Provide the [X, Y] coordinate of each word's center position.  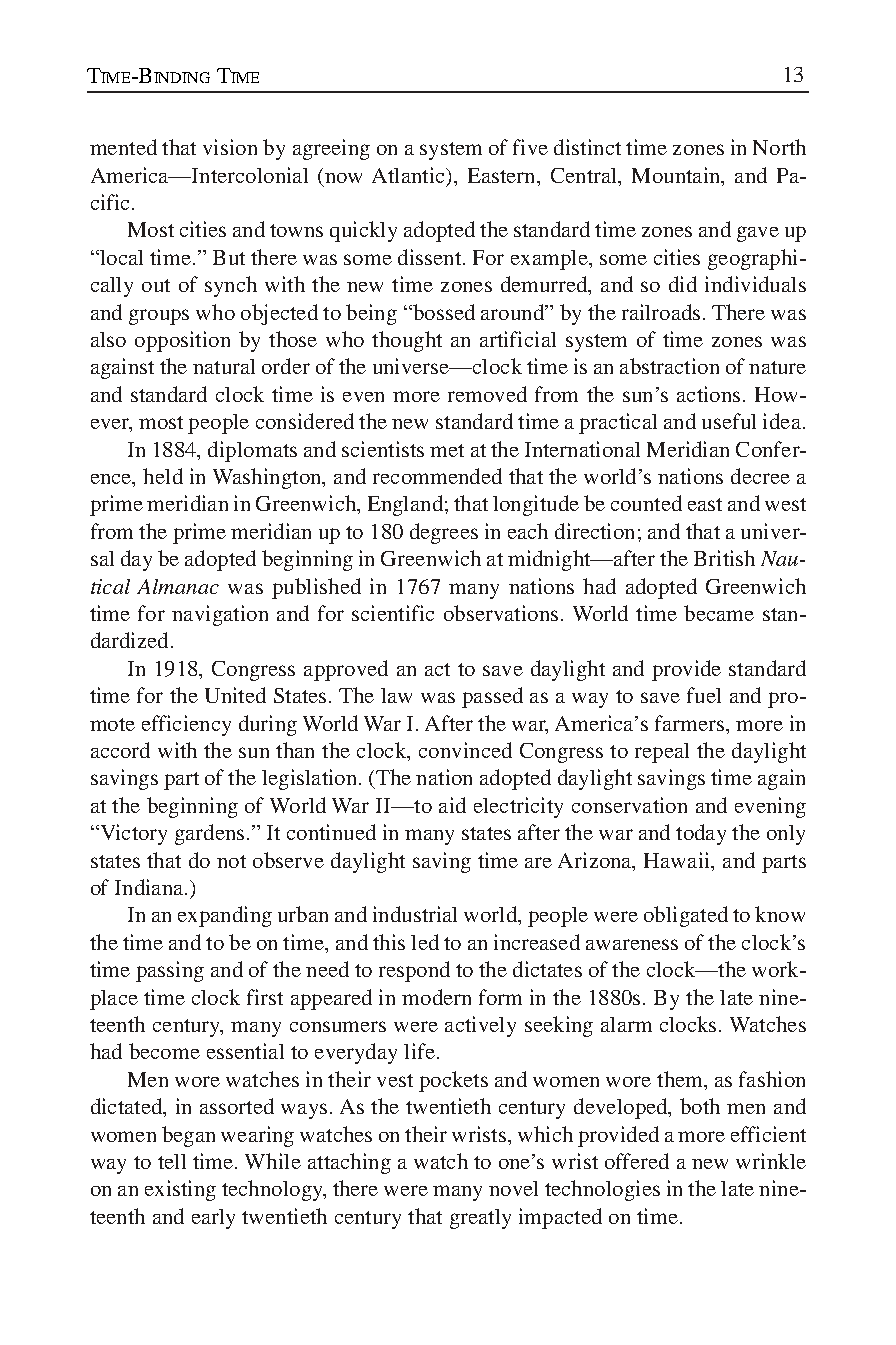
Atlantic [409, 175]
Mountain [677, 175]
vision [230, 147]
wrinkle [771, 1161]
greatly [480, 1219]
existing [180, 1190]
